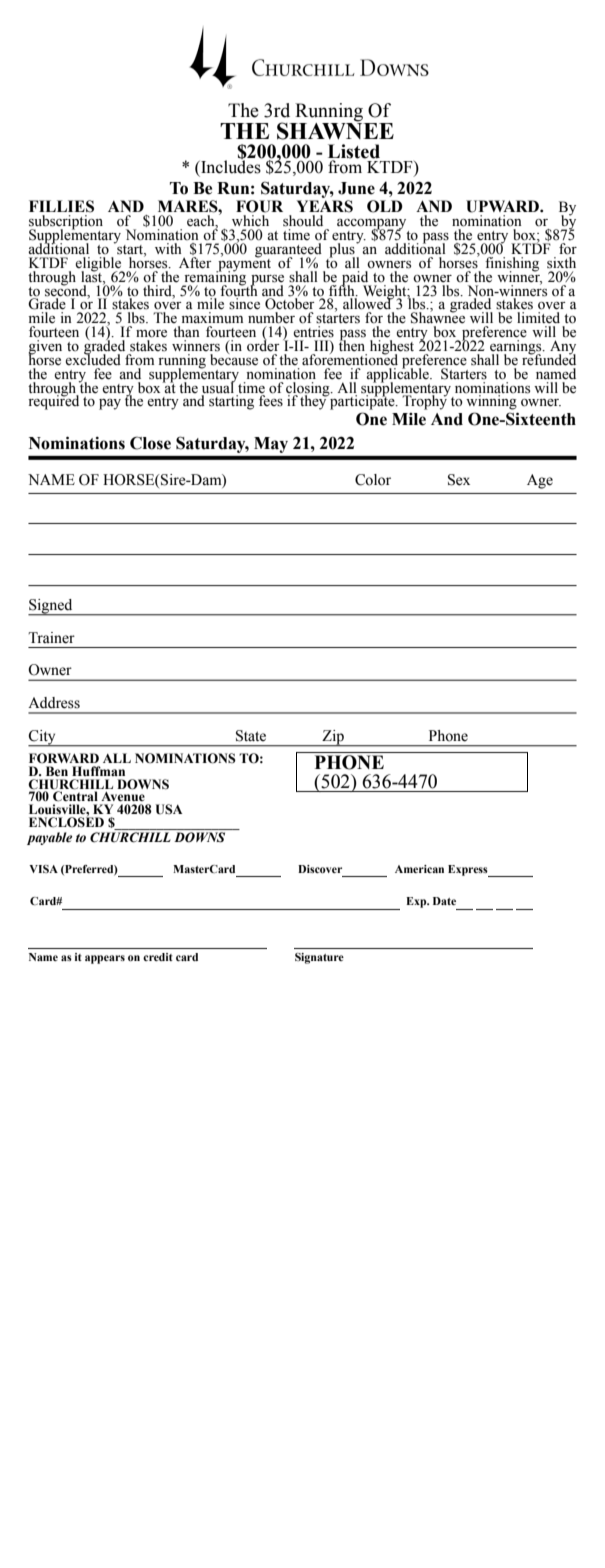 The height and width of the image is (1568, 605). What do you see at coordinates (333, 738) in the image?
I see `Zip` at bounding box center [333, 738].
